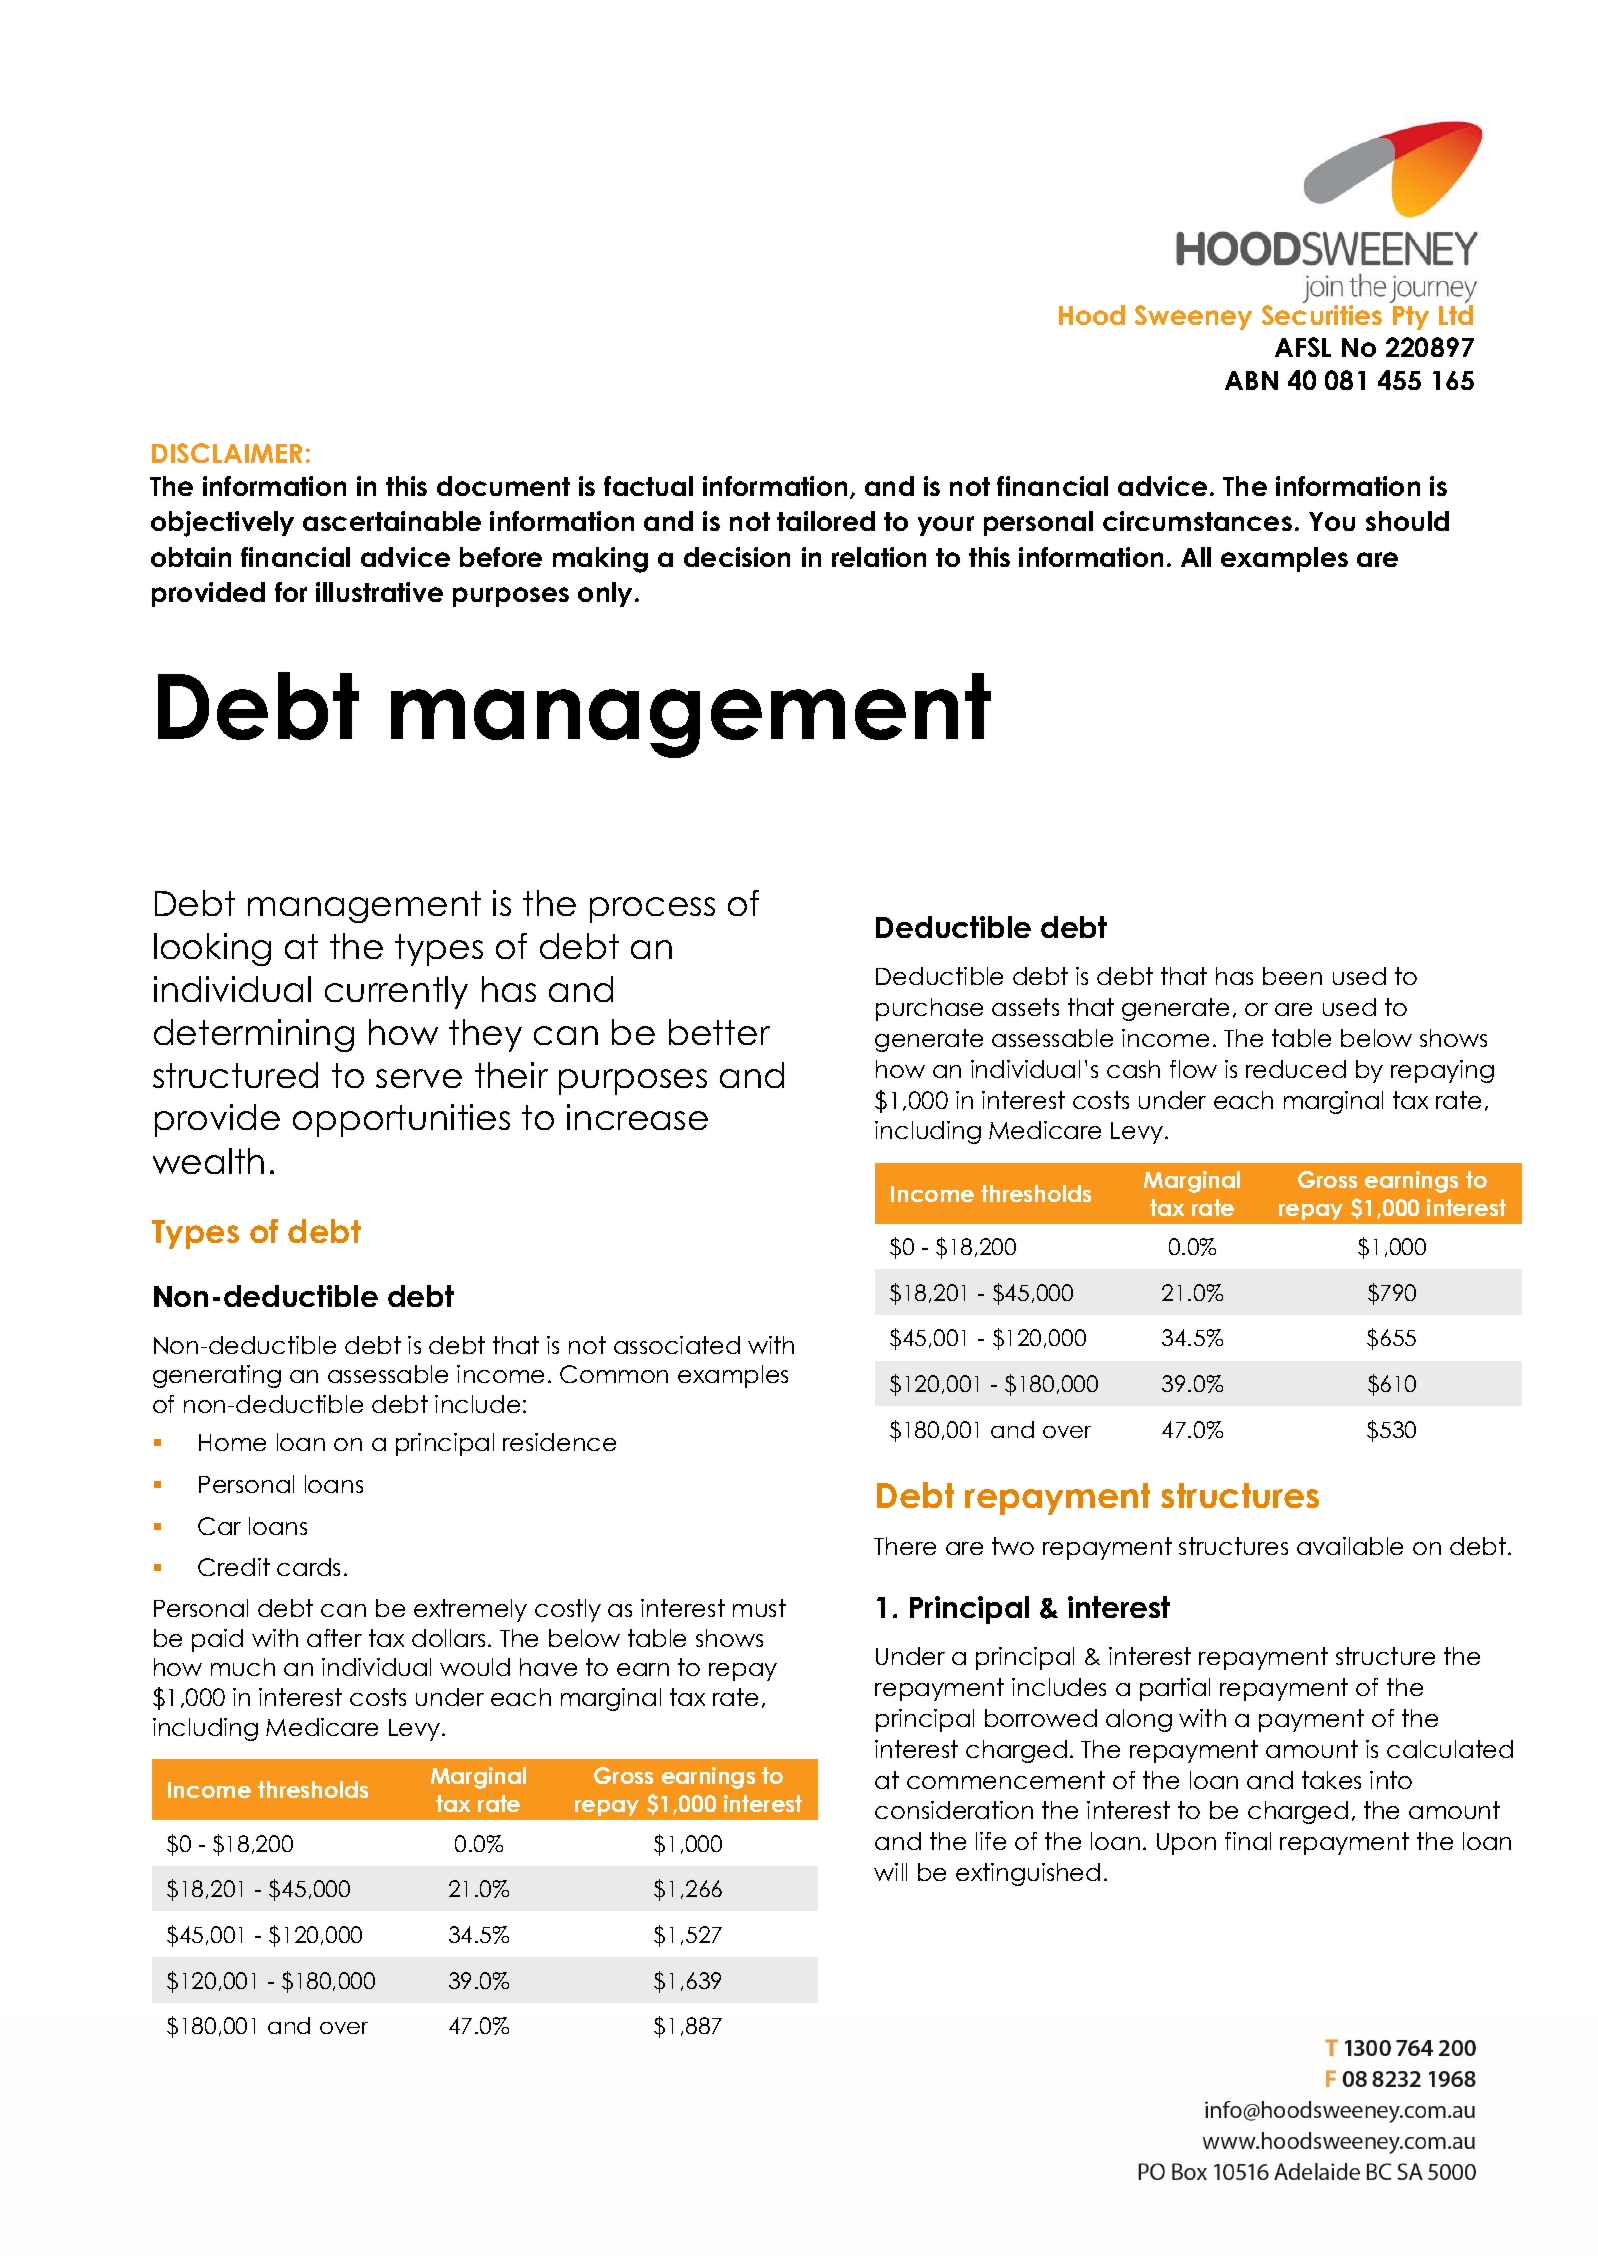  I want to click on illustrative, so click(379, 592).
